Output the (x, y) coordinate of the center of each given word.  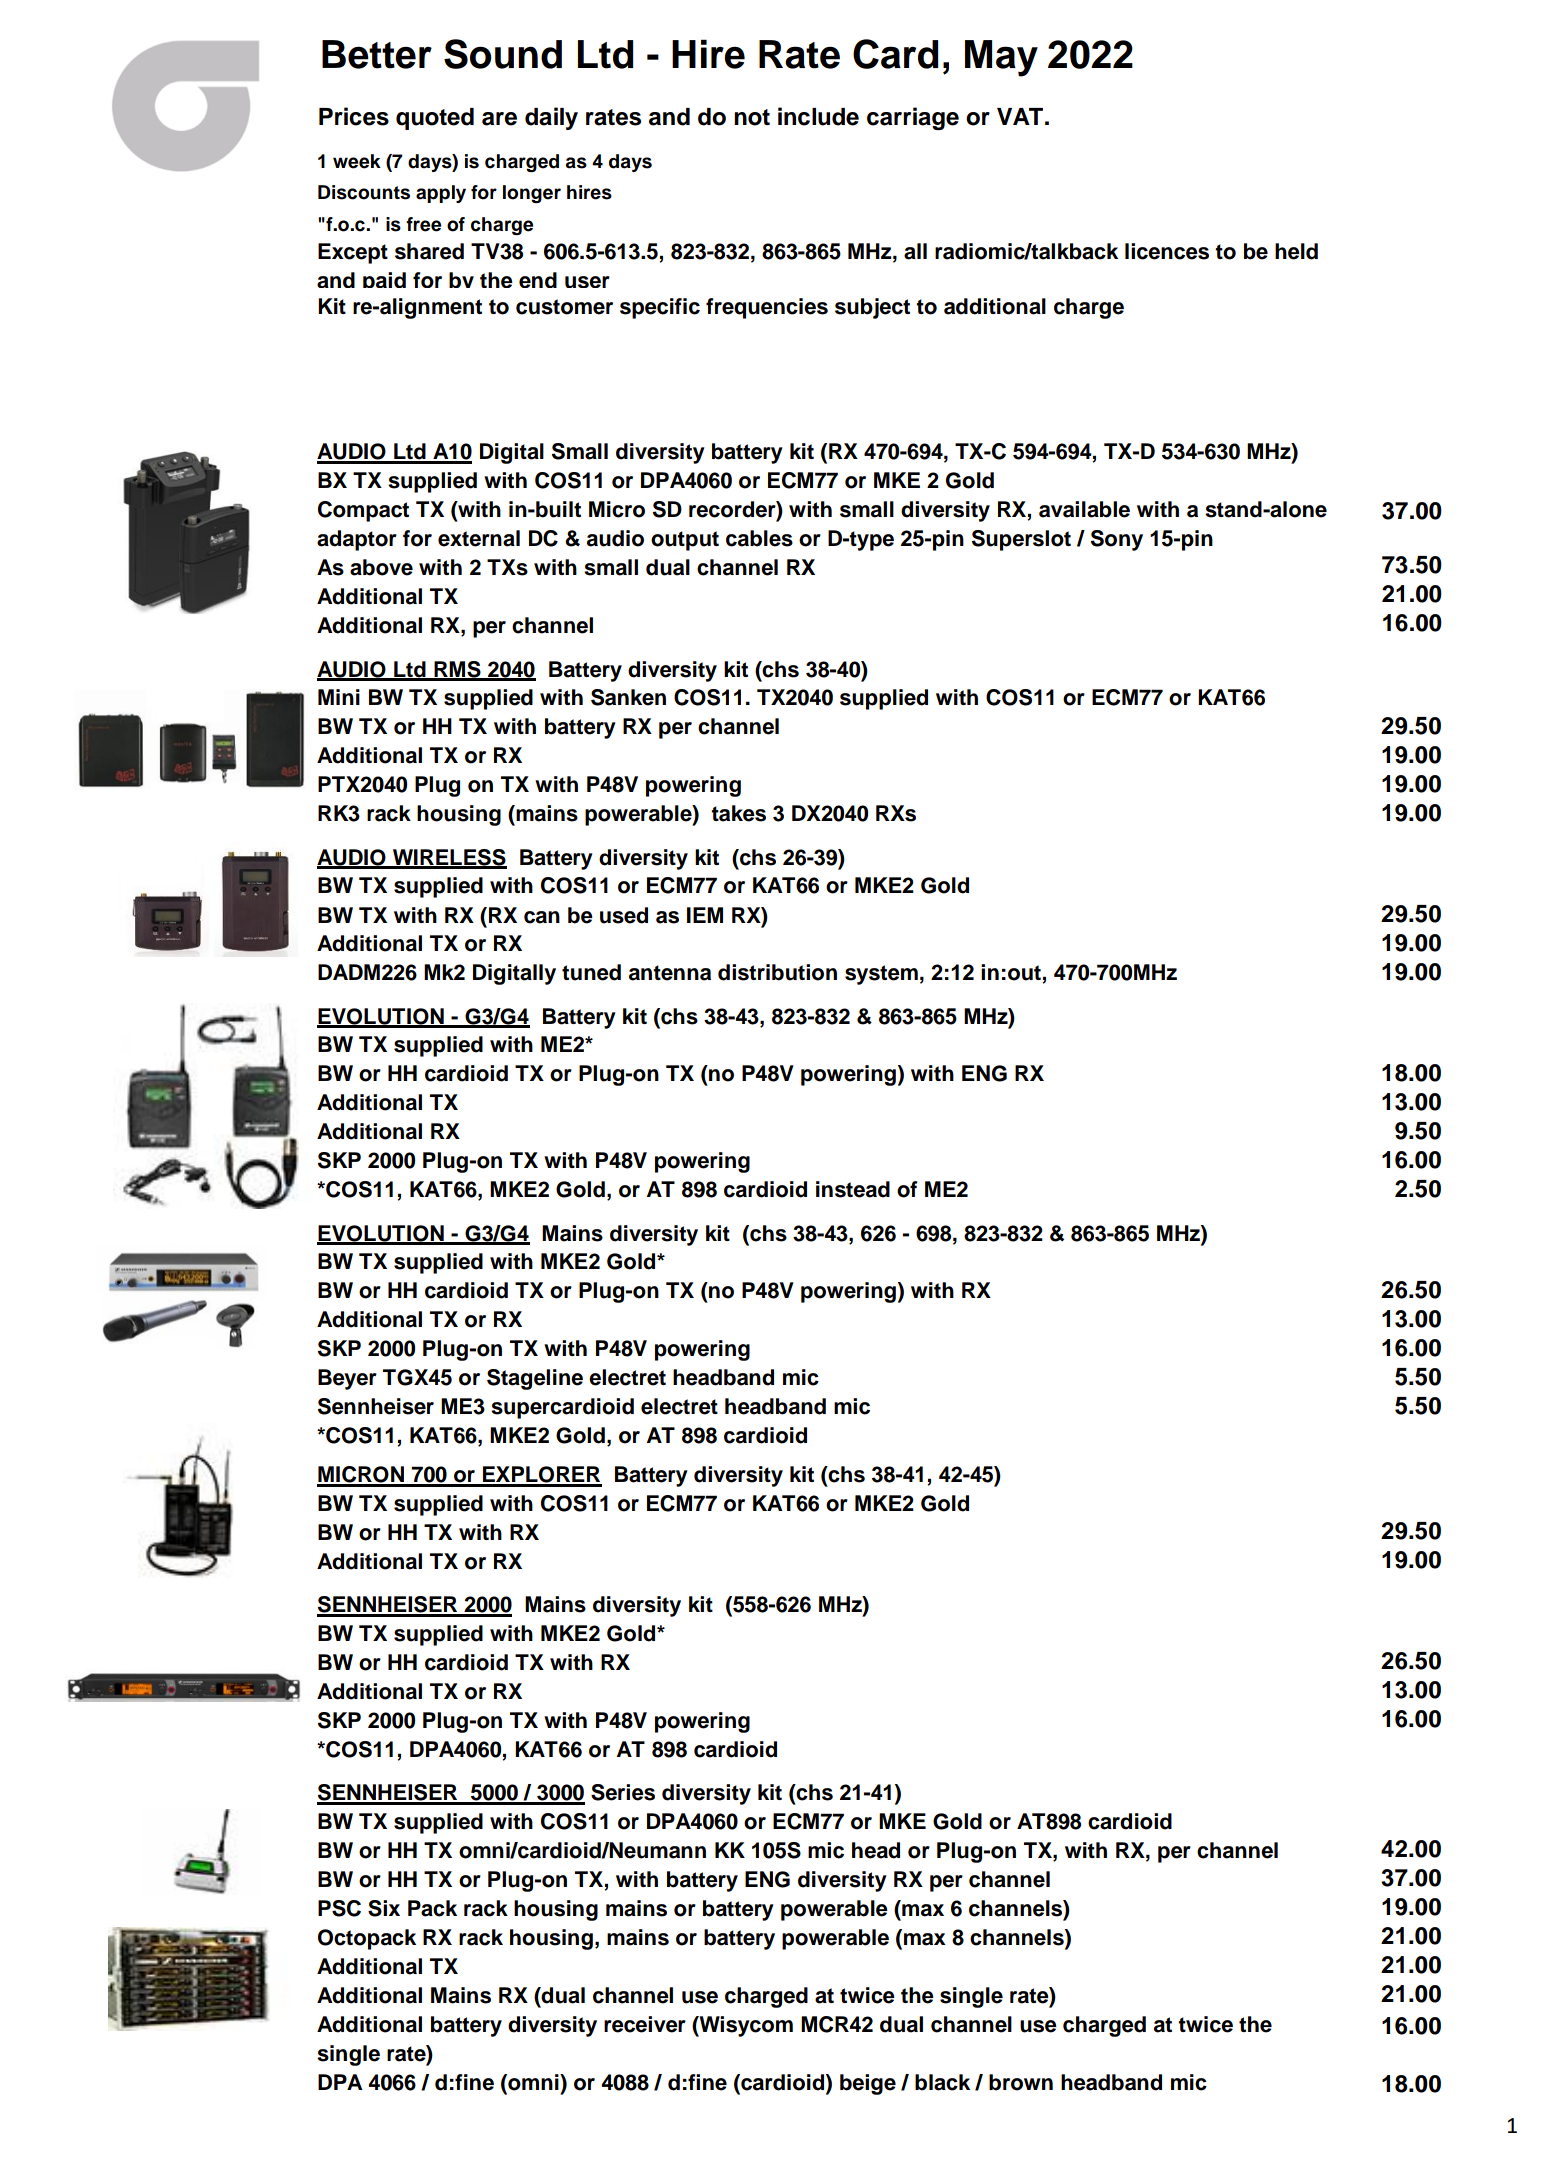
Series (623, 1792)
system (881, 975)
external (479, 538)
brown (1021, 2082)
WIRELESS (449, 858)
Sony (1117, 540)
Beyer (347, 1379)
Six (384, 1908)
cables (759, 538)
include (818, 116)
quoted (435, 119)
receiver (645, 2024)
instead (853, 1189)
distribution (777, 972)
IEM (705, 915)
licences (1167, 251)
